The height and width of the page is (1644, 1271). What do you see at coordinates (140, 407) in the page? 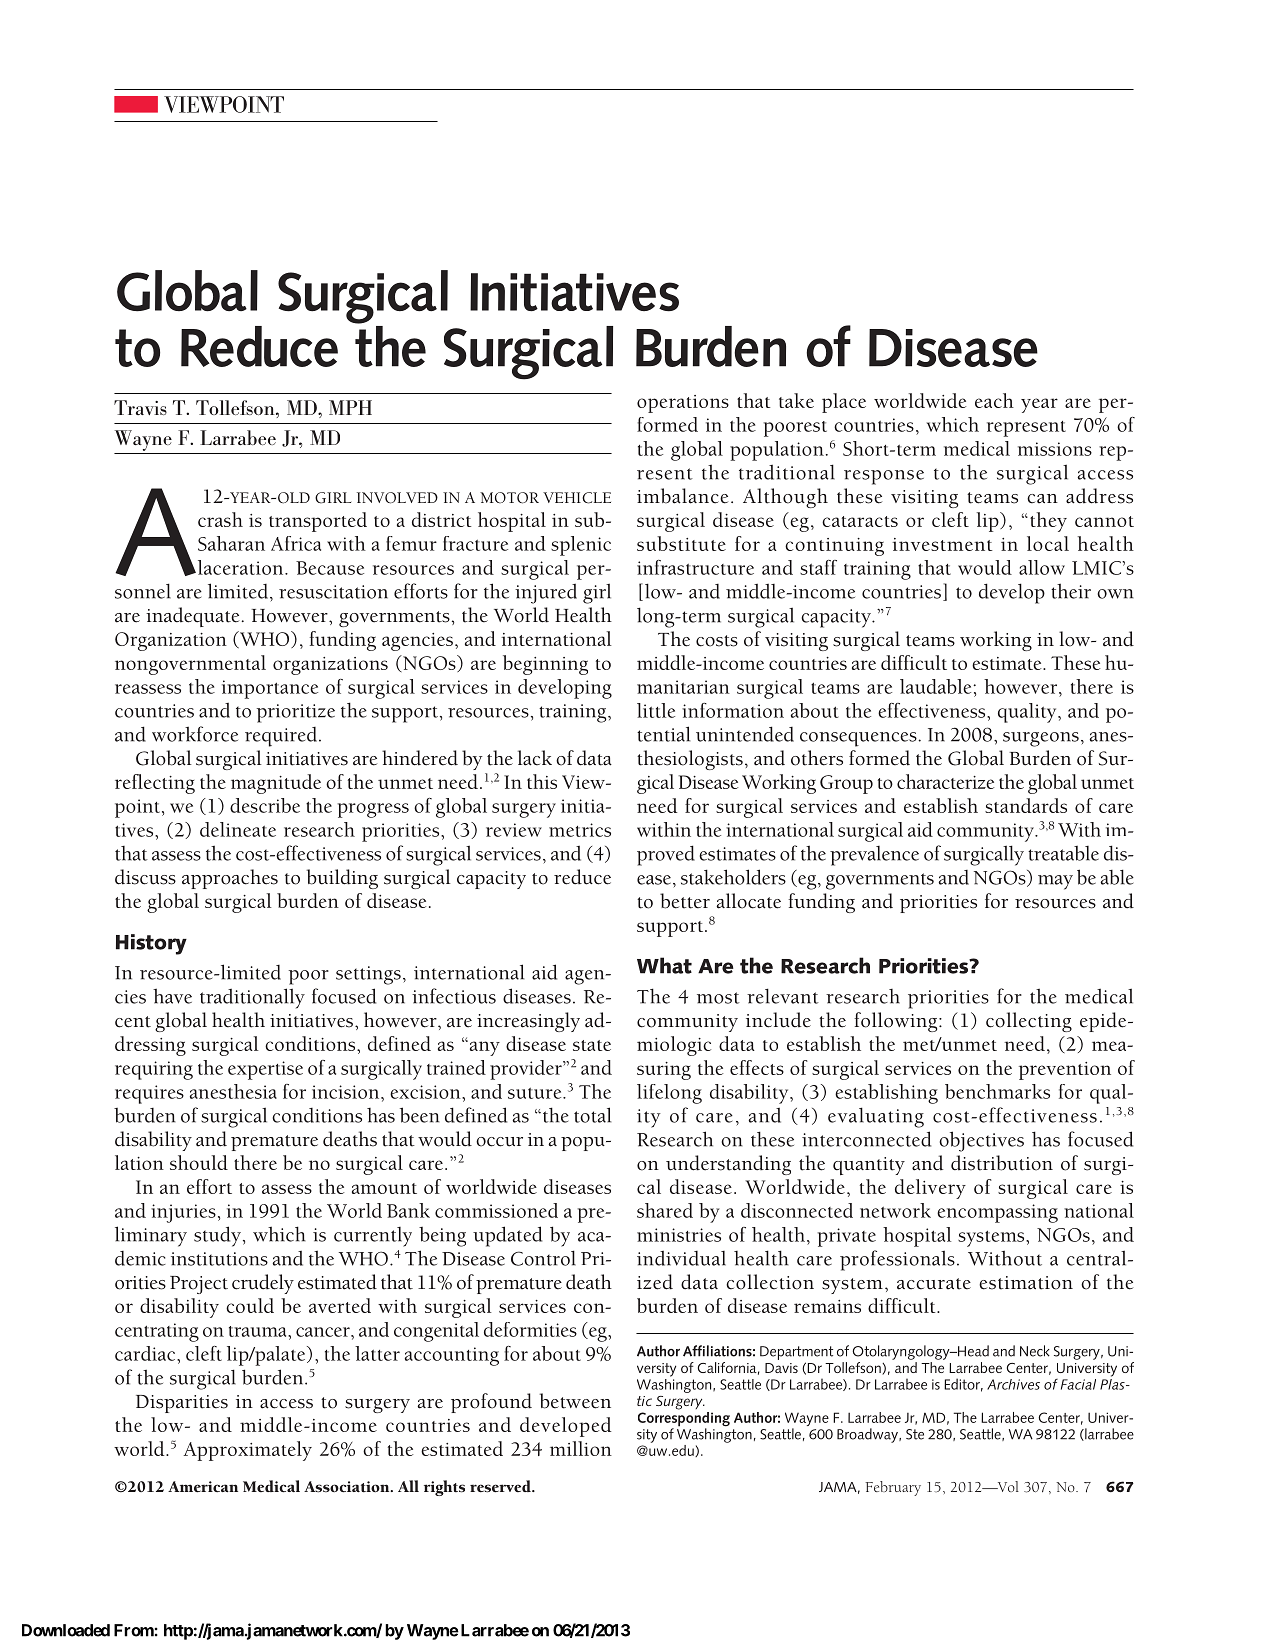
I see `Travis` at bounding box center [140, 407].
